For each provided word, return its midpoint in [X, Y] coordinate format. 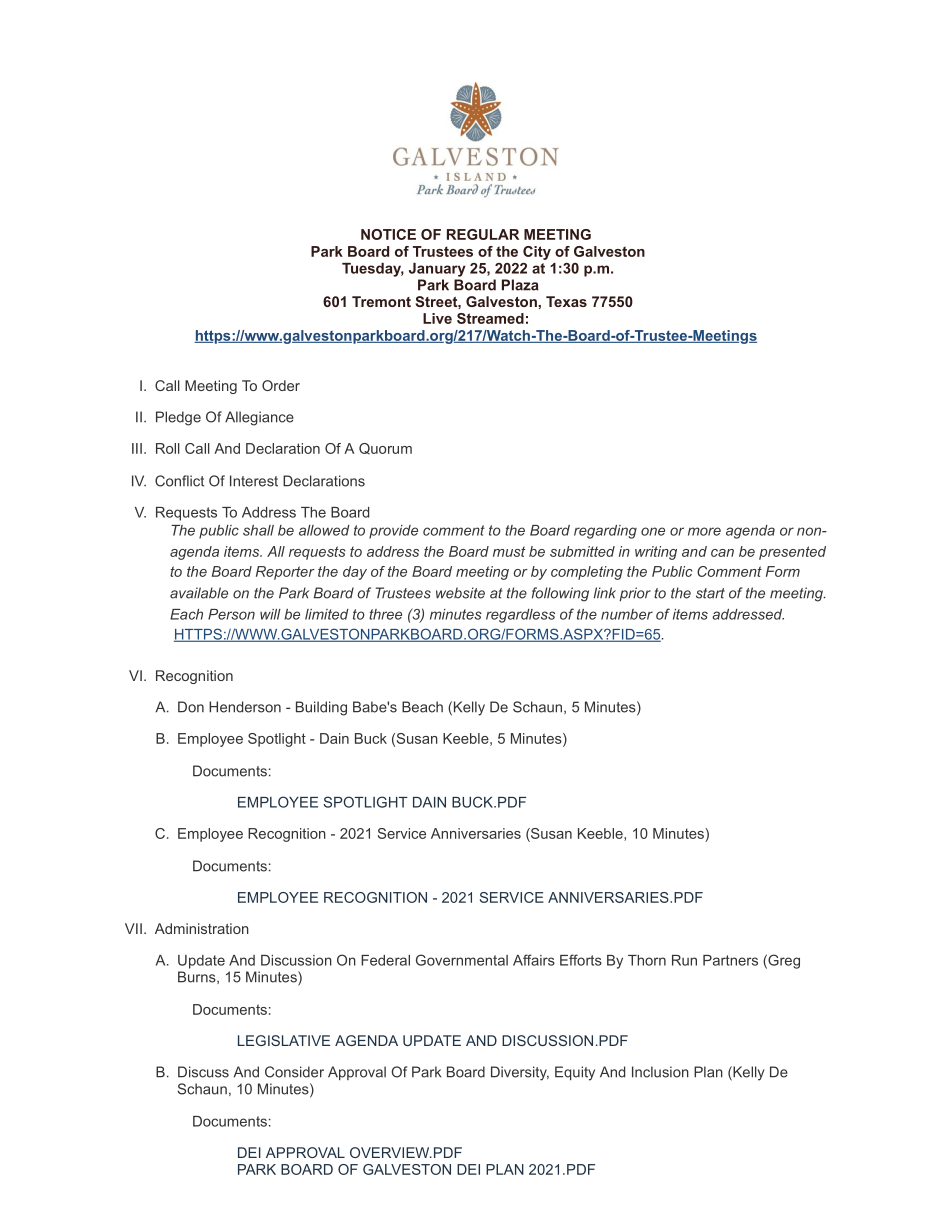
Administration [202, 928]
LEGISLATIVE [284, 1040]
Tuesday [373, 270]
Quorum [385, 449]
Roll [168, 448]
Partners [730, 960]
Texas [566, 301]
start [710, 593]
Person [231, 614]
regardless [520, 616]
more [704, 531]
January [437, 270]
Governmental [462, 960]
